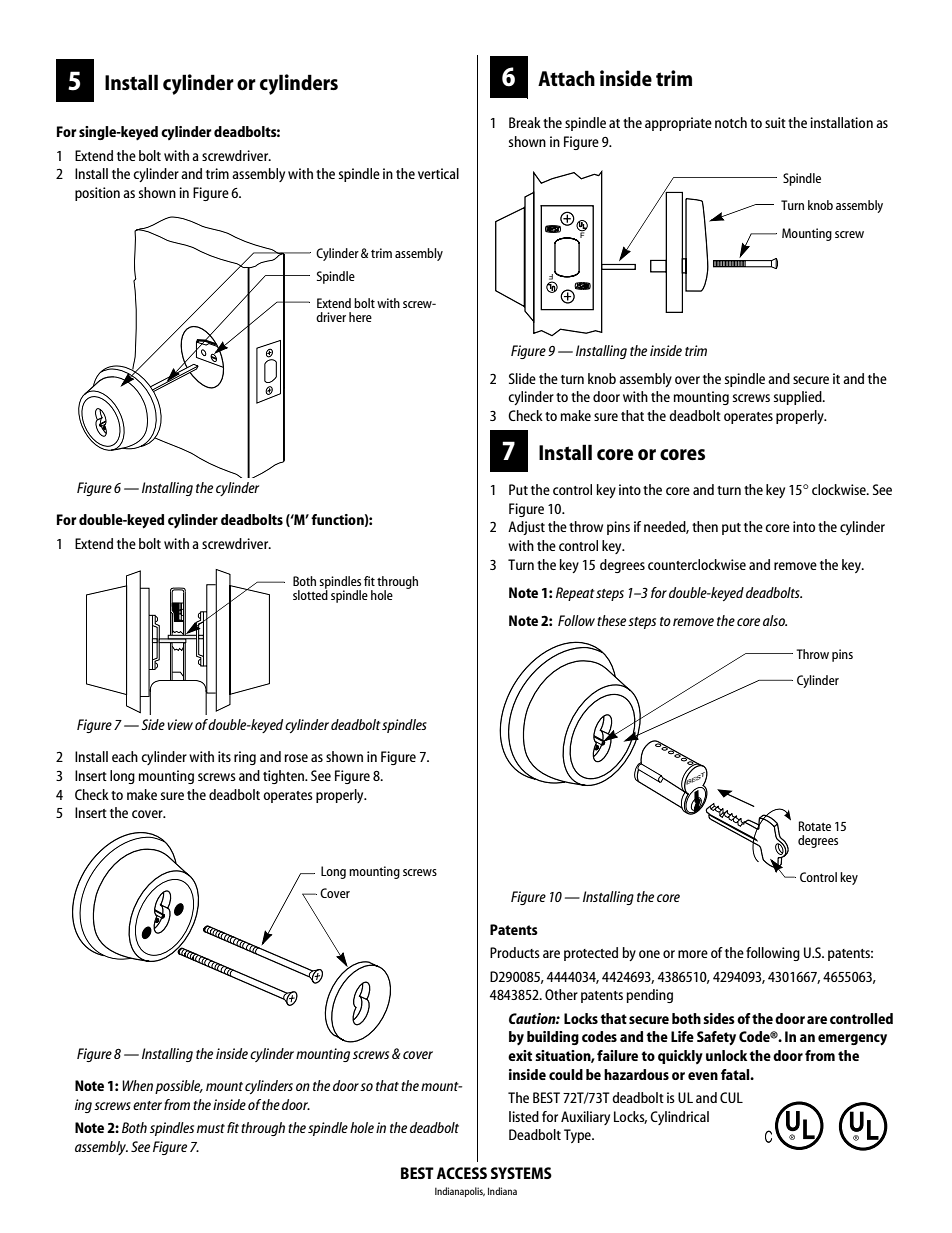 This image has width=952, height=1233. Describe the element at coordinates (180, 724) in the image. I see `view` at that location.
